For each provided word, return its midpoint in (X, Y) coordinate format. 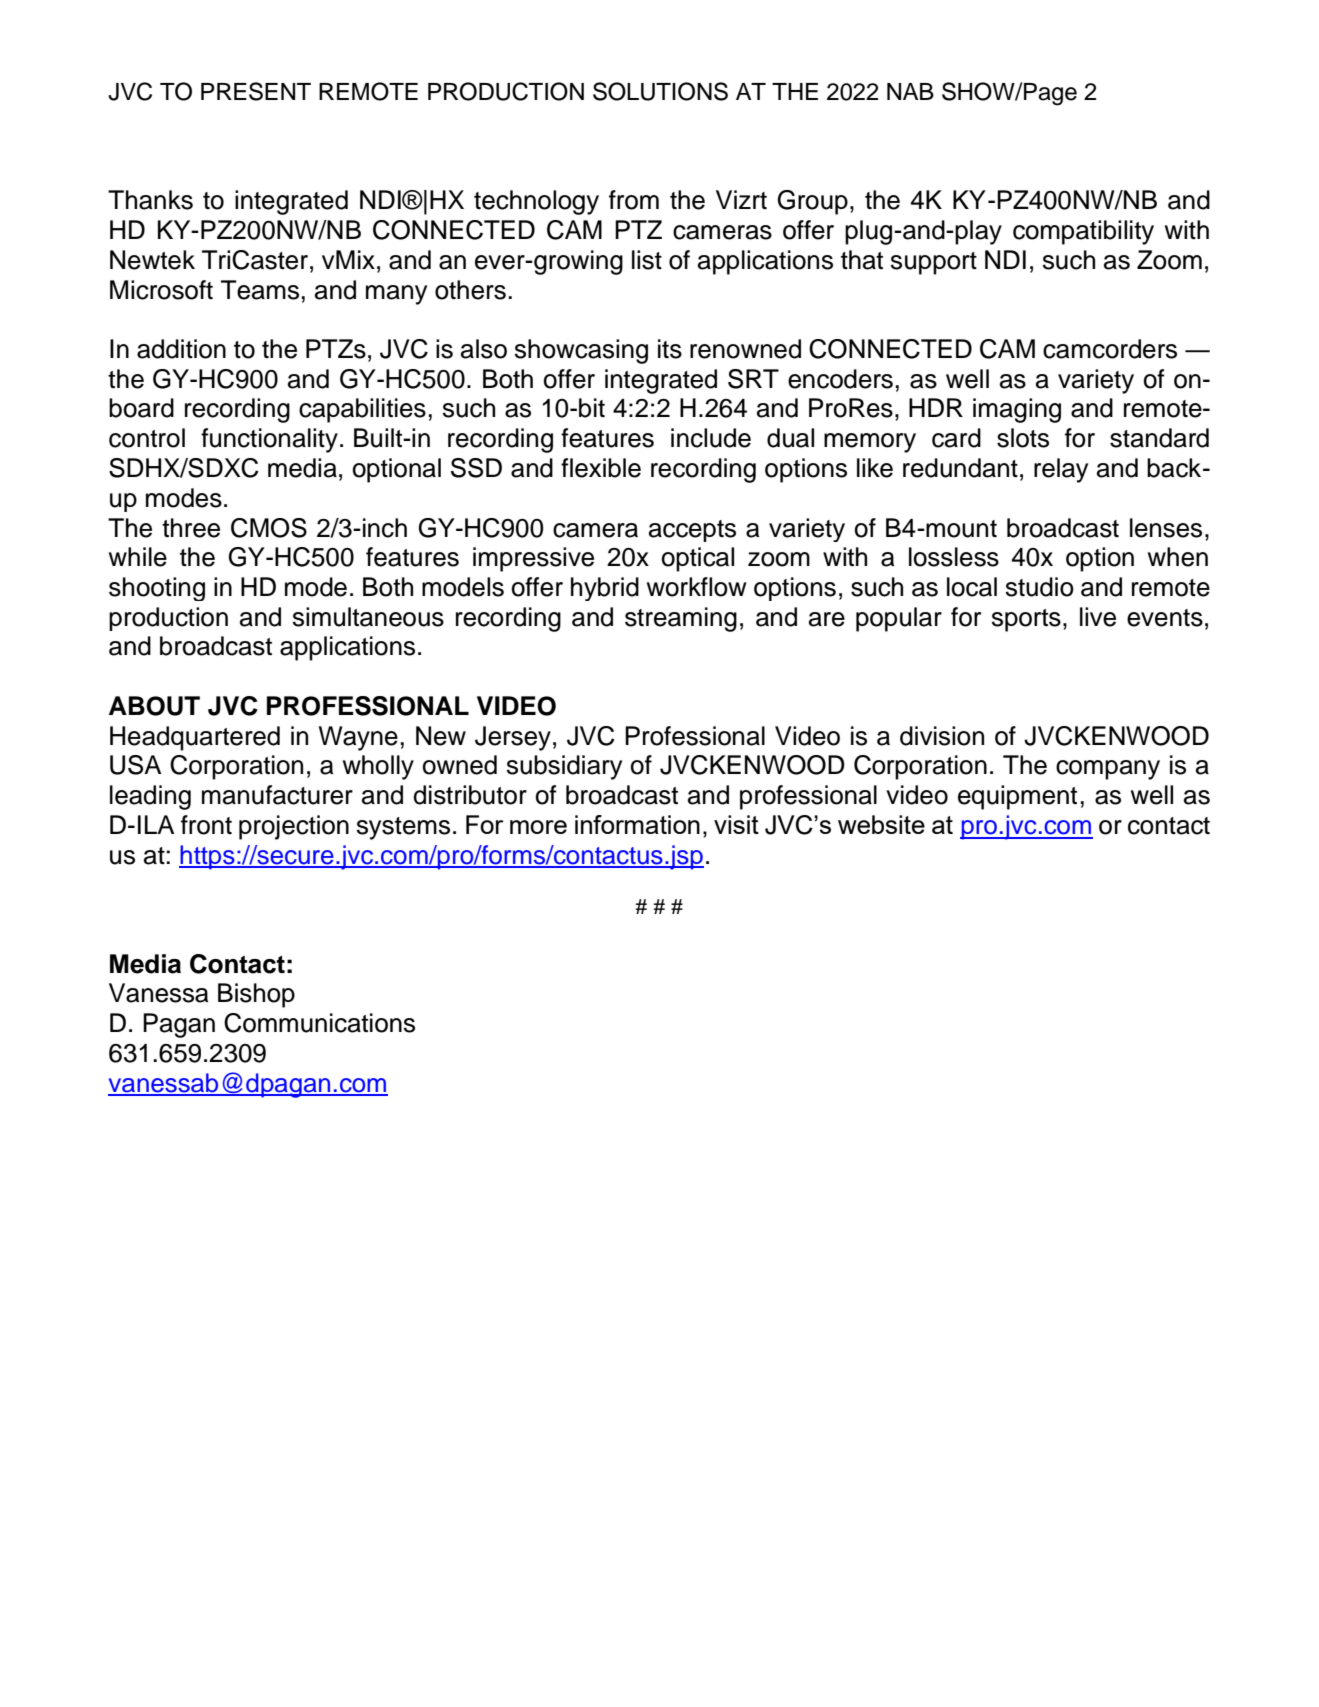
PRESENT (256, 91)
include (711, 438)
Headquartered (195, 738)
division (942, 736)
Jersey (513, 738)
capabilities (362, 410)
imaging (1017, 410)
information (637, 824)
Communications (319, 1023)
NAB (910, 91)
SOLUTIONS (660, 91)
